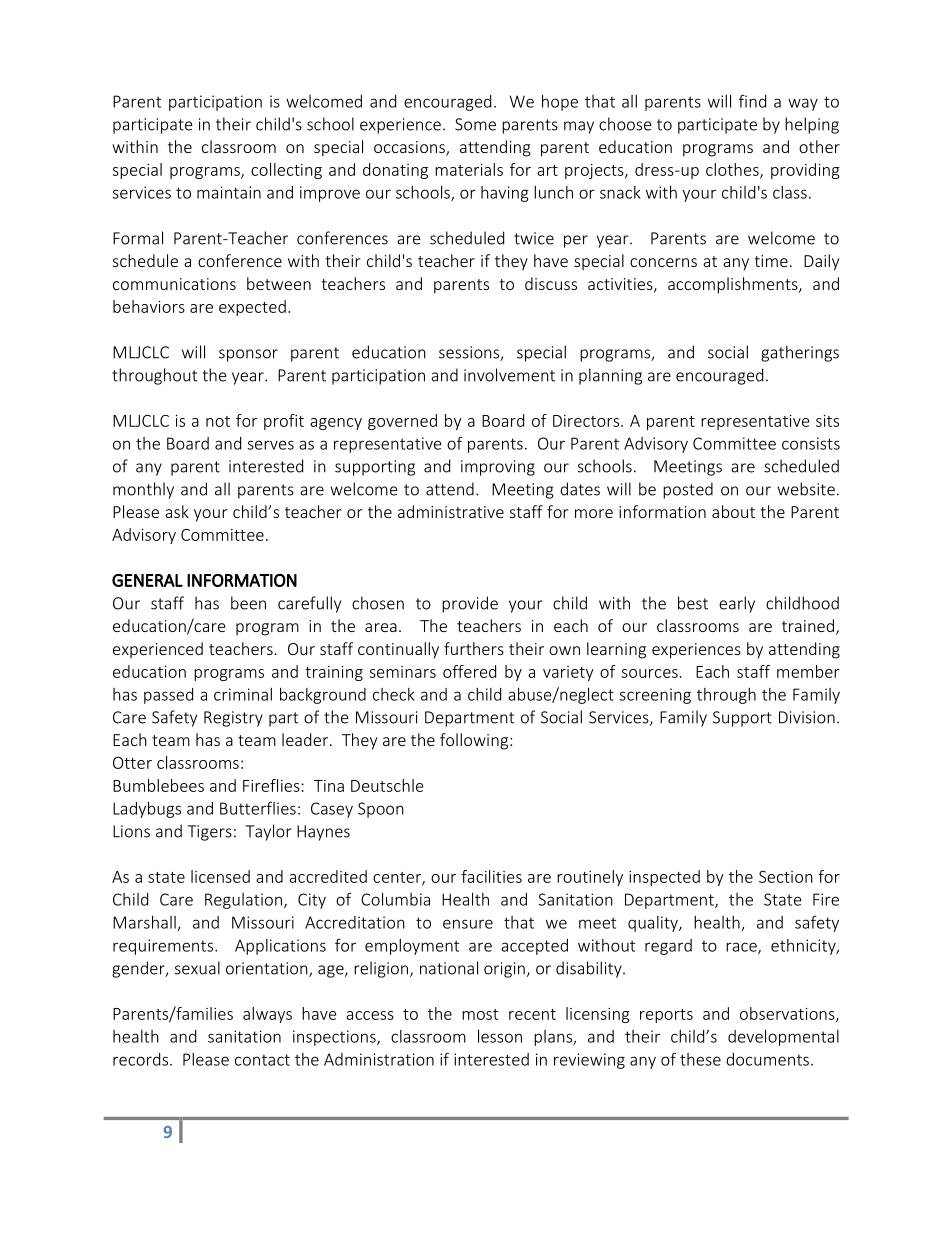 Image resolution: width=952 pixels, height=1233 pixels. I want to click on maintain, so click(229, 192).
